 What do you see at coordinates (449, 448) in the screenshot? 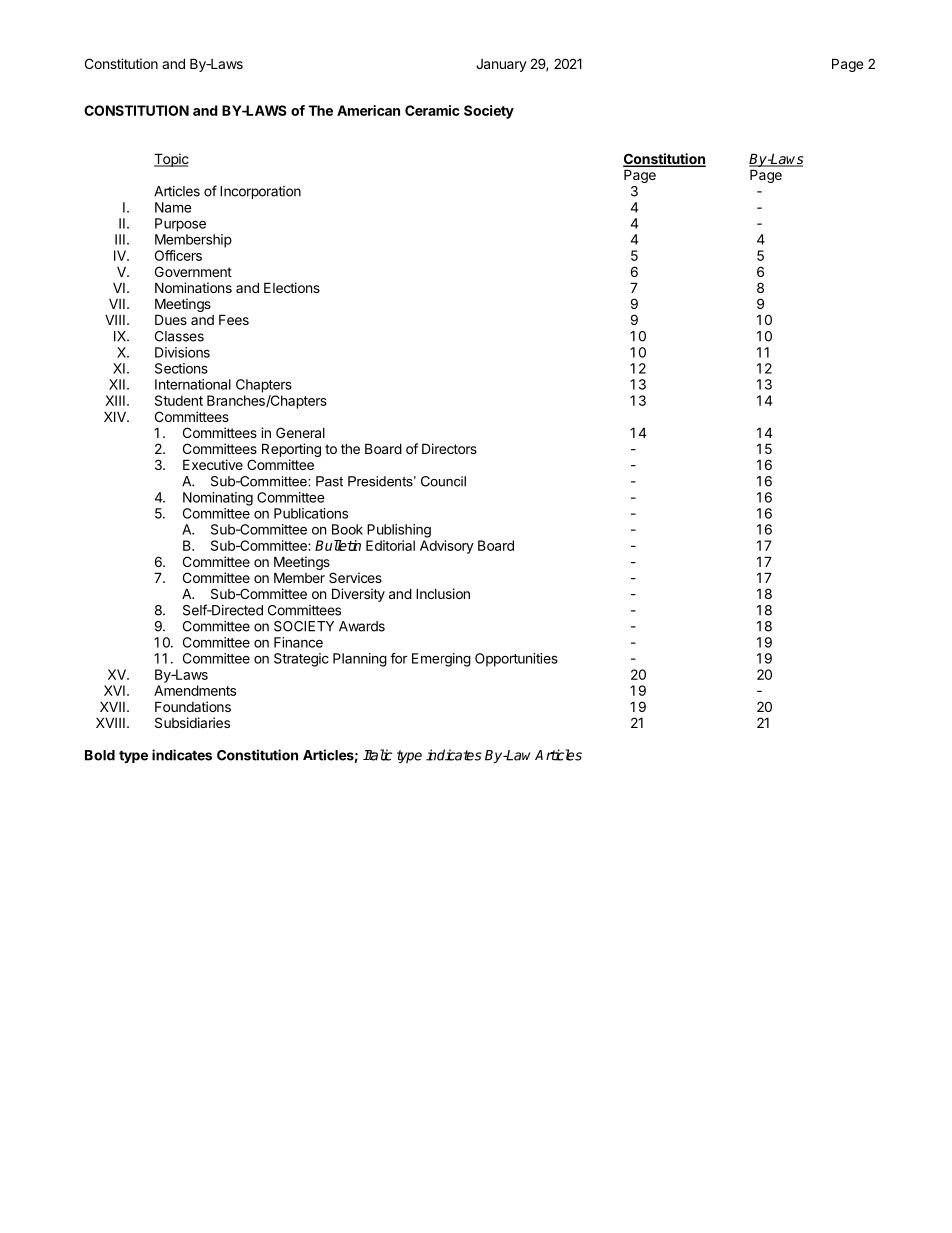
I see `Directors` at bounding box center [449, 448].
